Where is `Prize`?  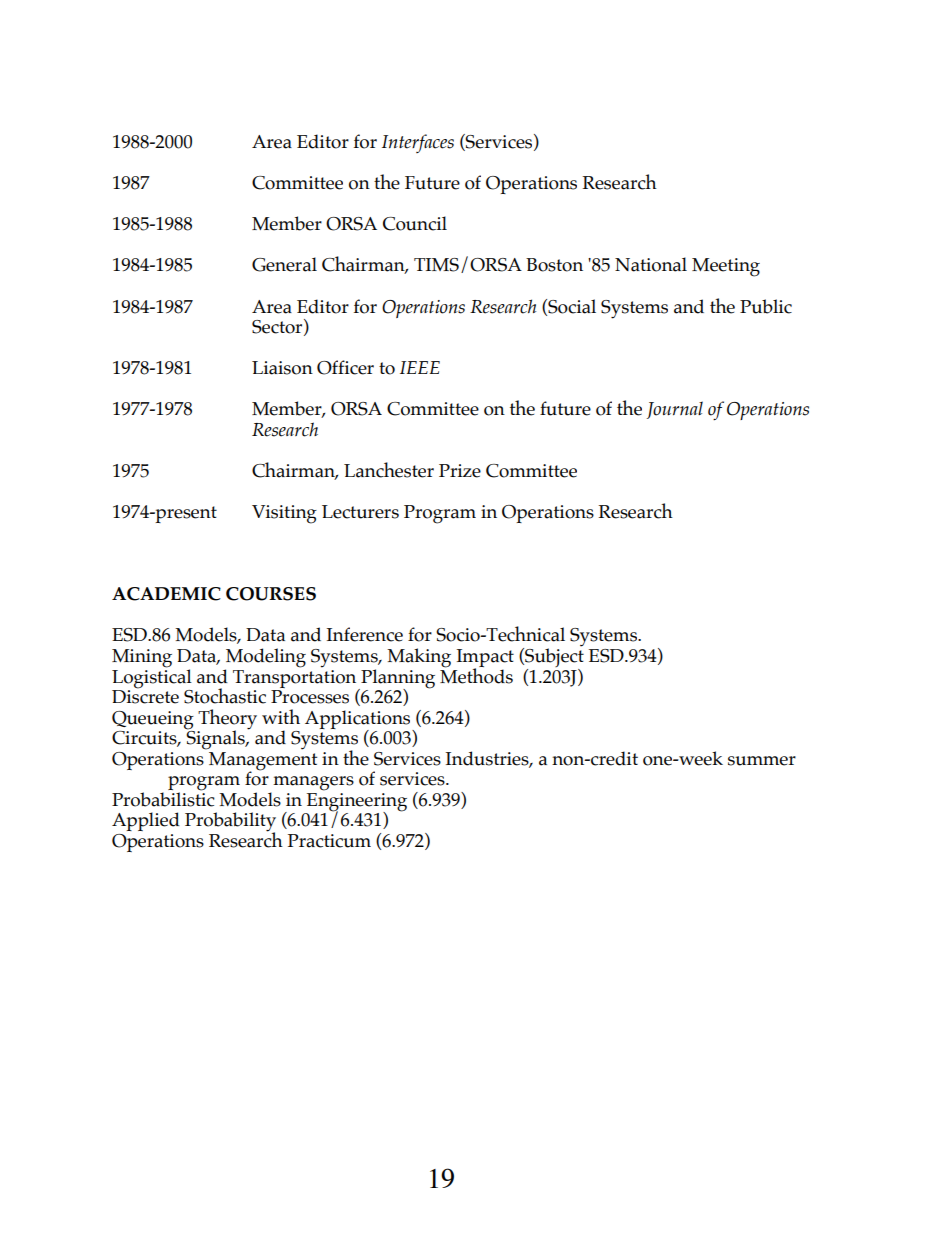 Prize is located at coordinates (460, 471).
